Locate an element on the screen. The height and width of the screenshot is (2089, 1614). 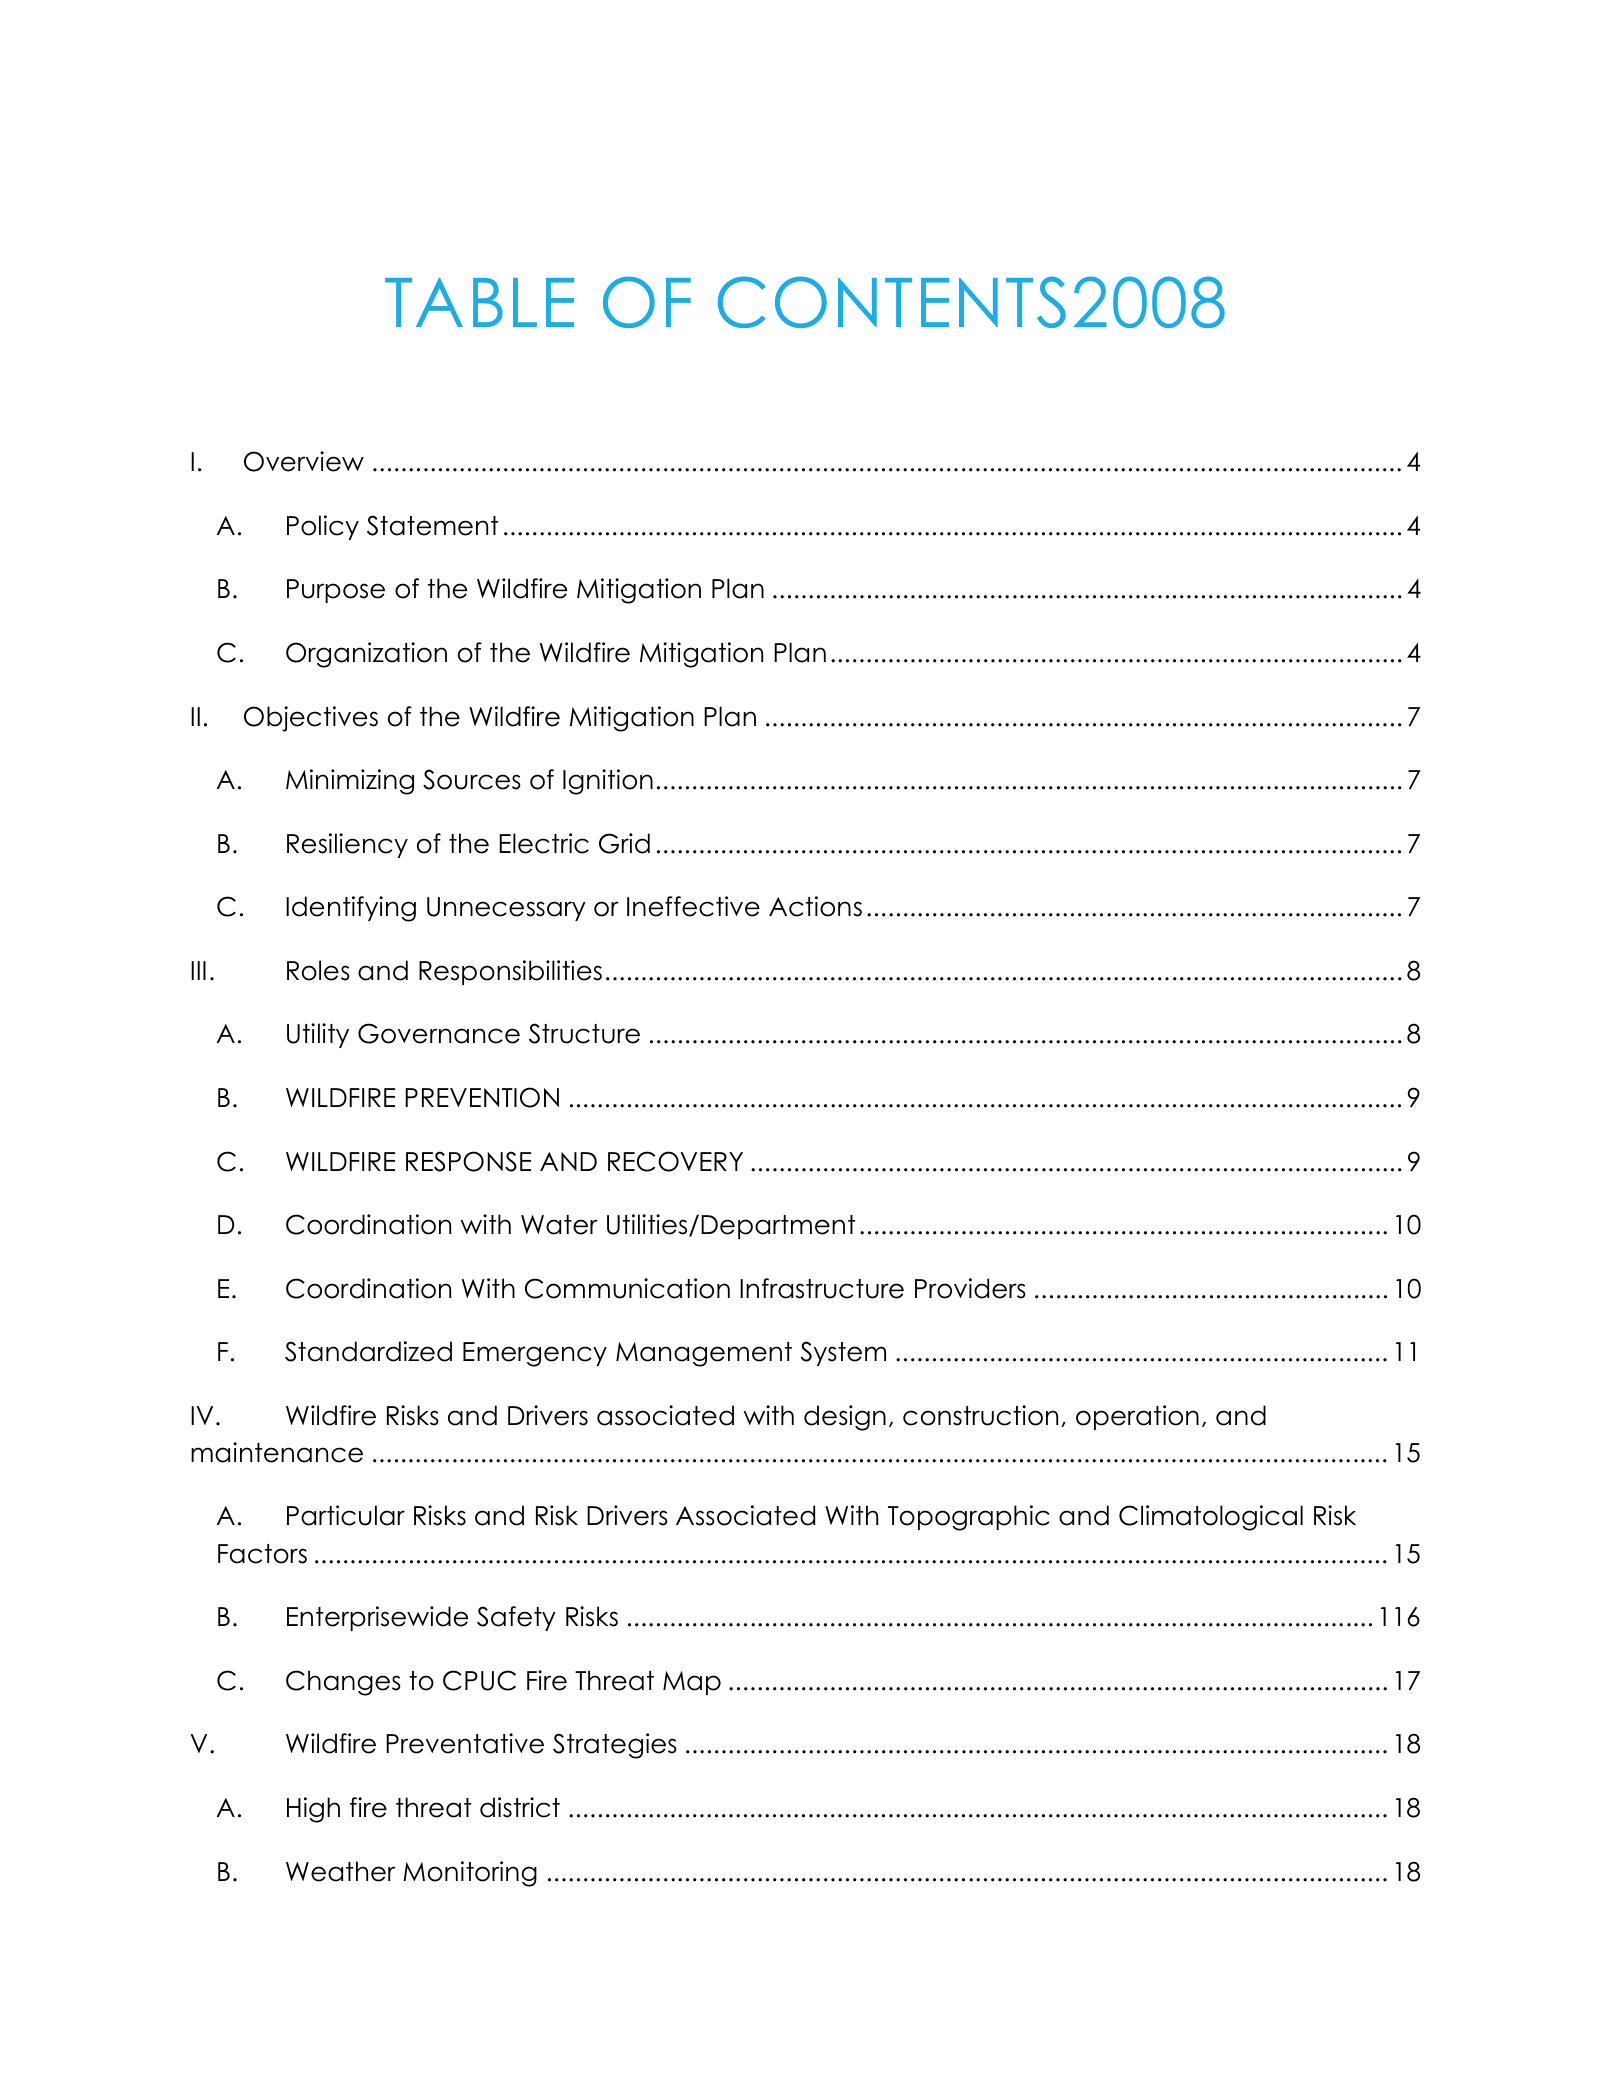
Topographic is located at coordinates (969, 1518).
